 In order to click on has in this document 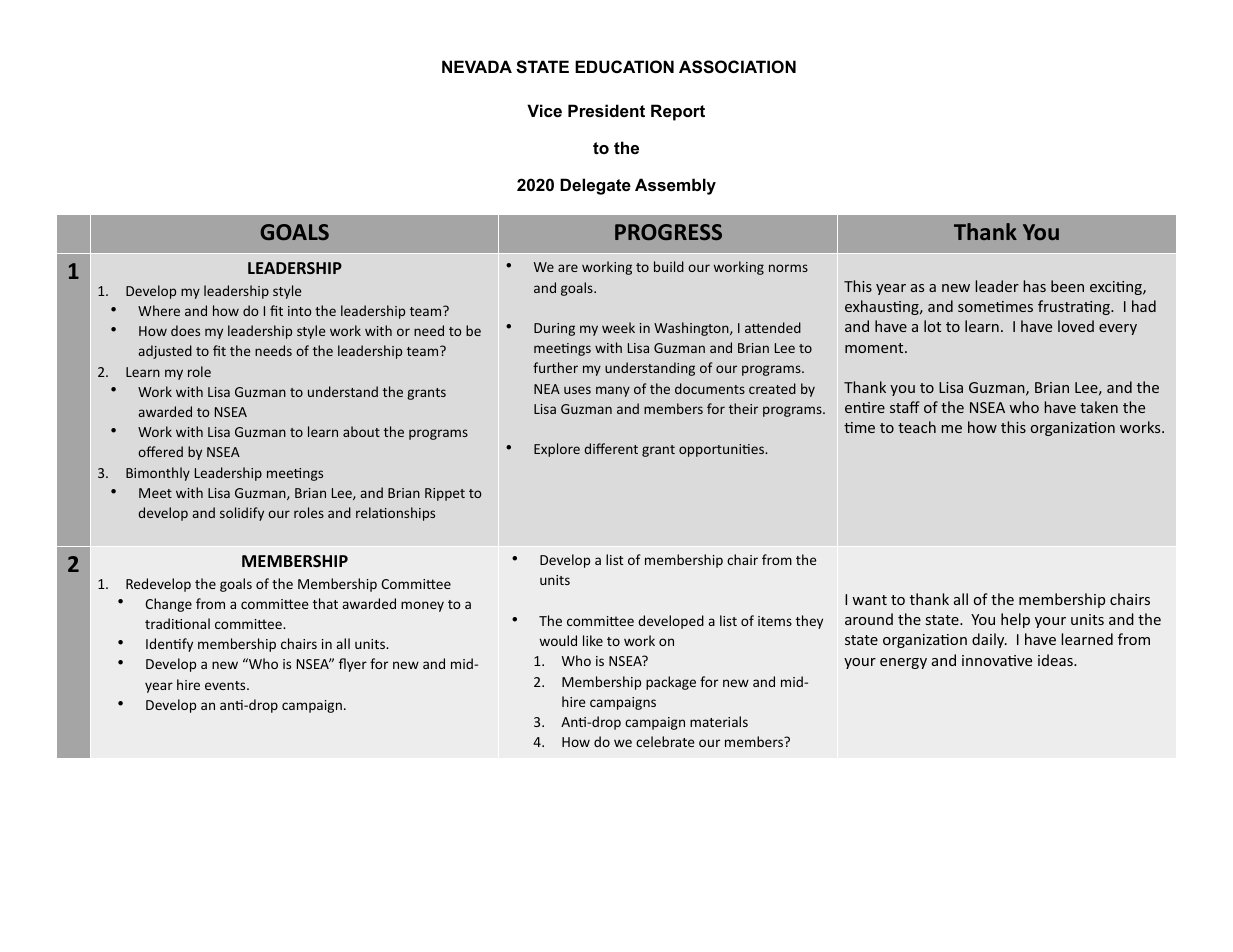, I will do `click(1034, 286)`.
